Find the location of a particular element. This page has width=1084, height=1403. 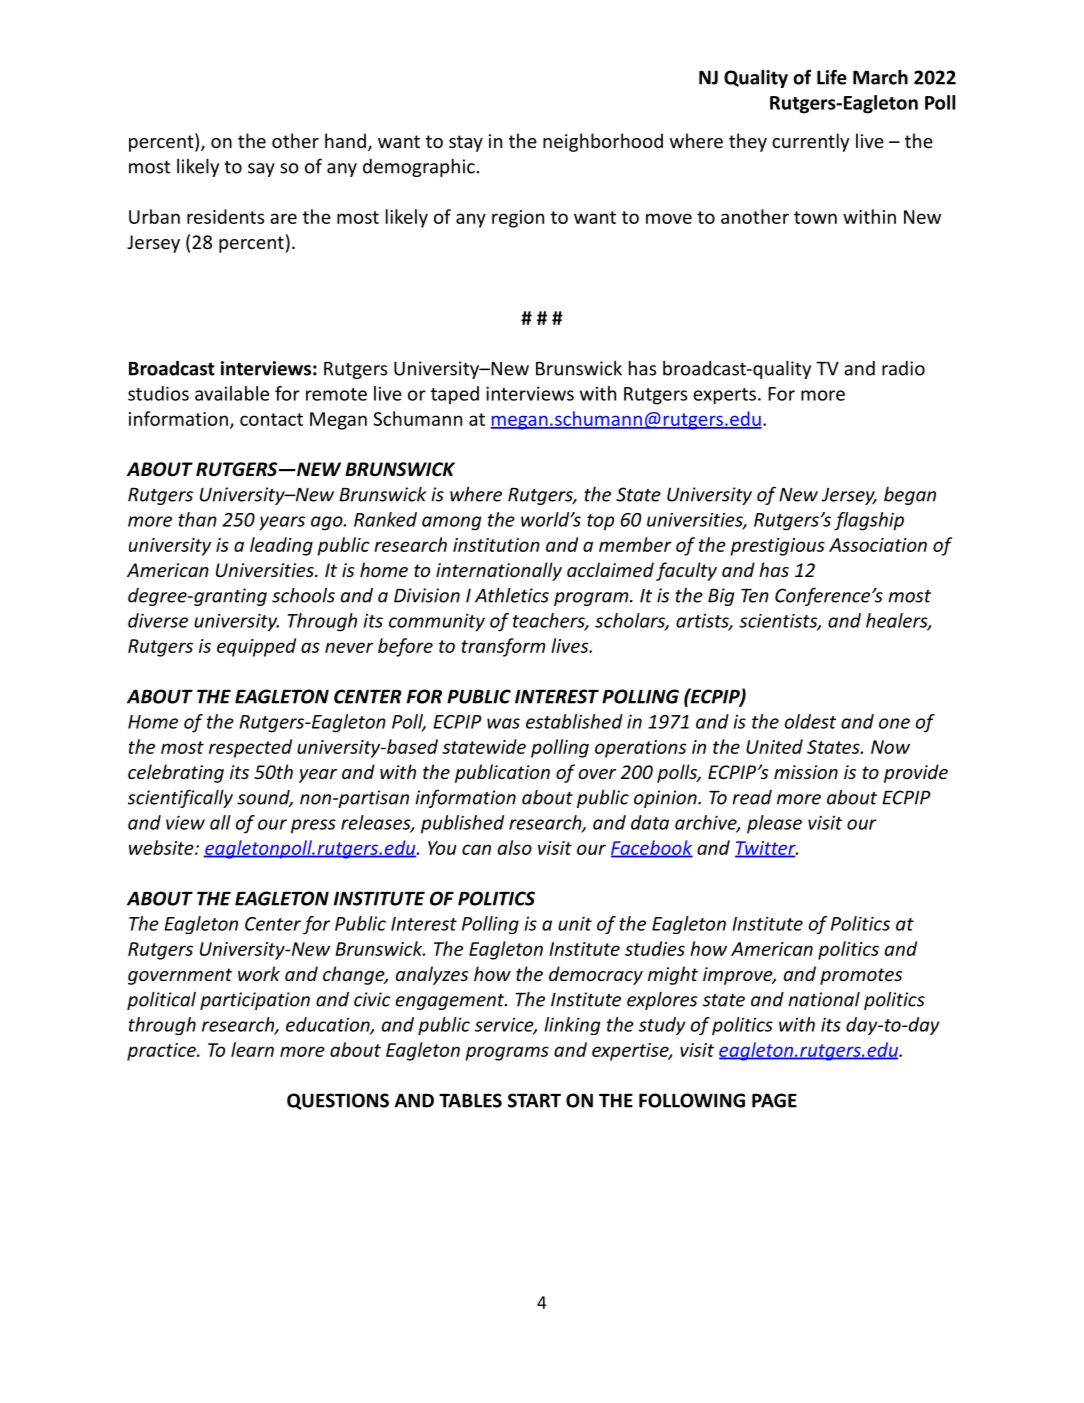

schools is located at coordinates (303, 595).
